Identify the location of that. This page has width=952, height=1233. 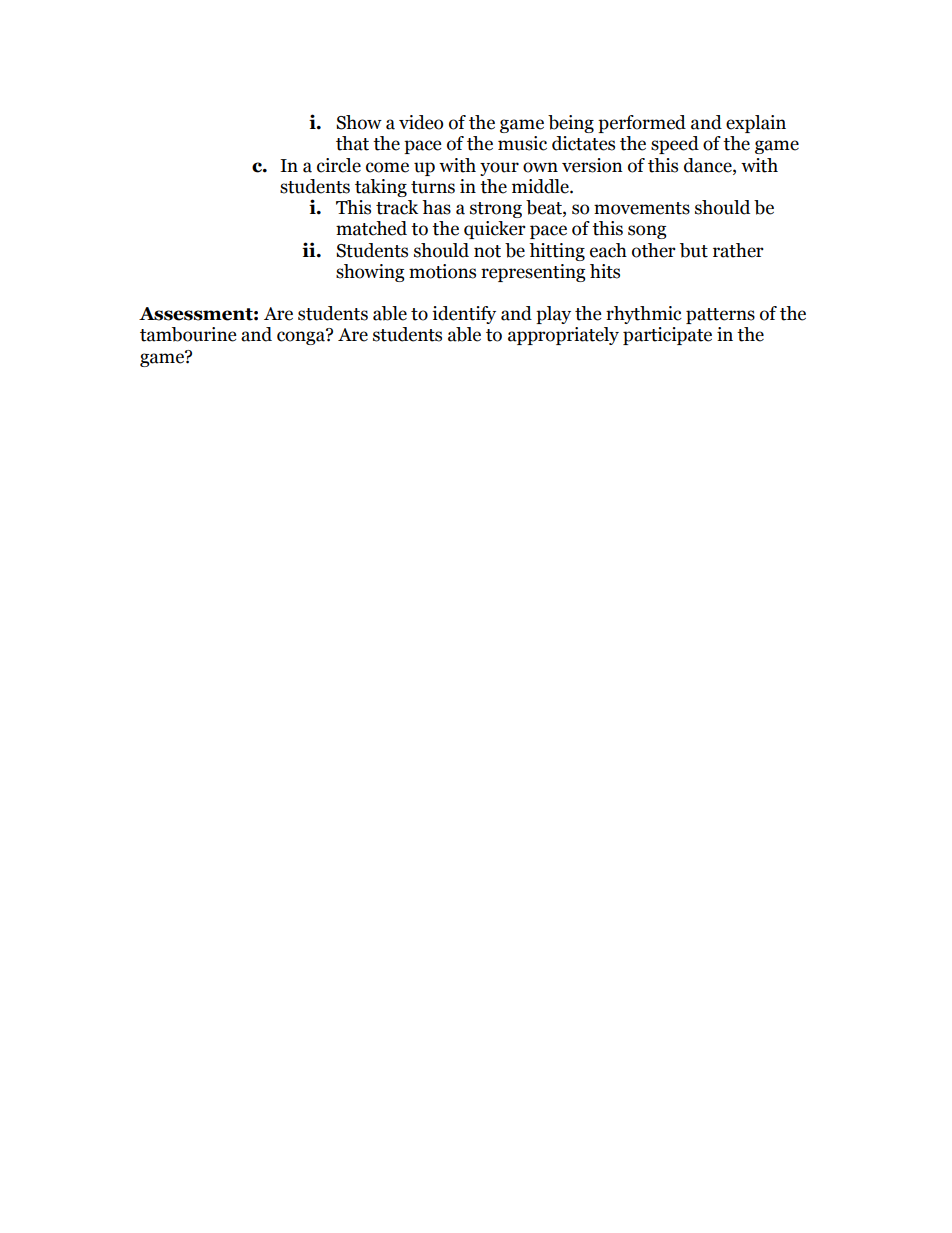
(352, 143).
